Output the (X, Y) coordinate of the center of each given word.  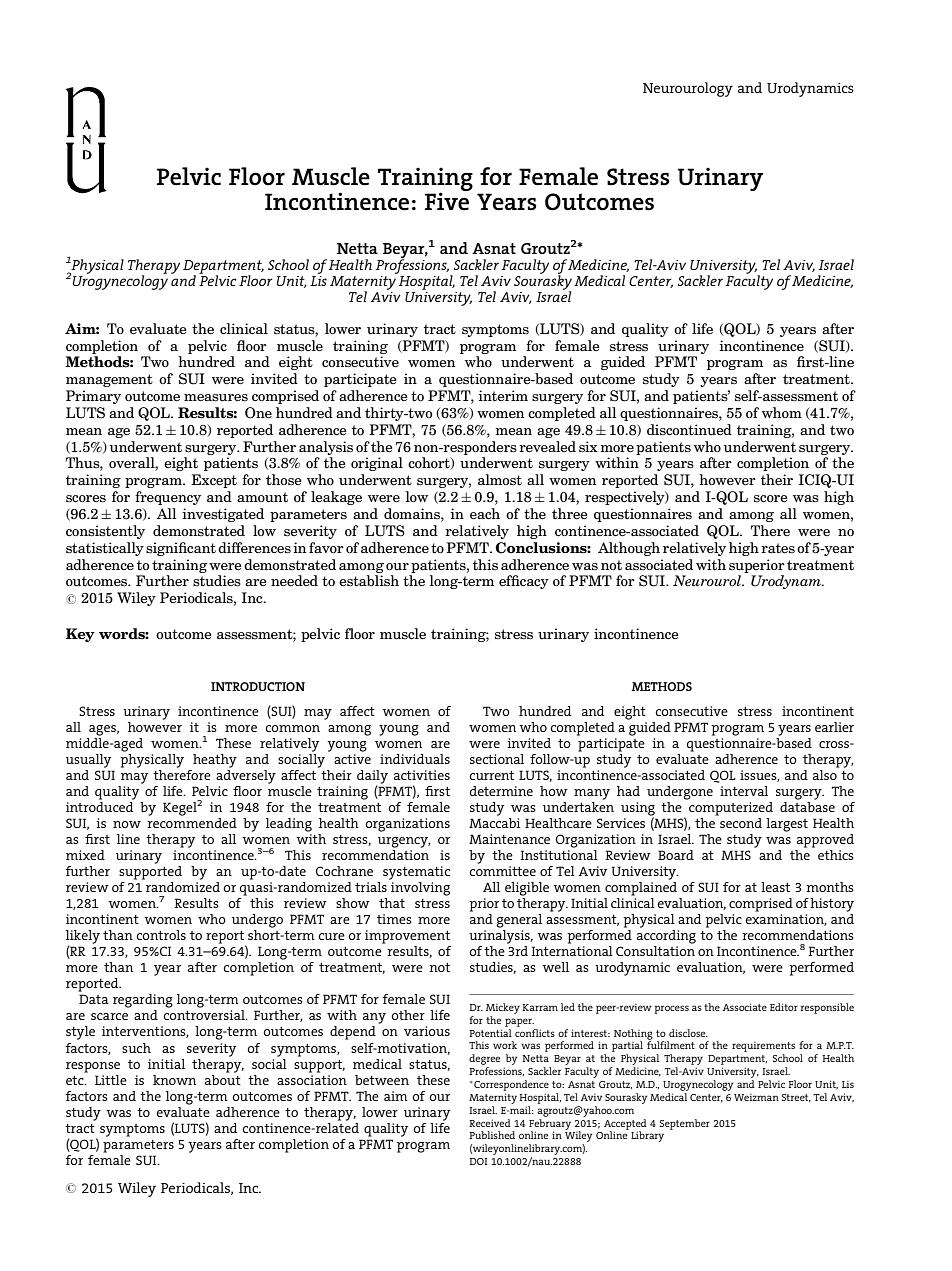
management (109, 380)
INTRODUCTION (258, 686)
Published (492, 1135)
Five (447, 201)
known (174, 1080)
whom (782, 412)
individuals (415, 759)
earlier (834, 727)
